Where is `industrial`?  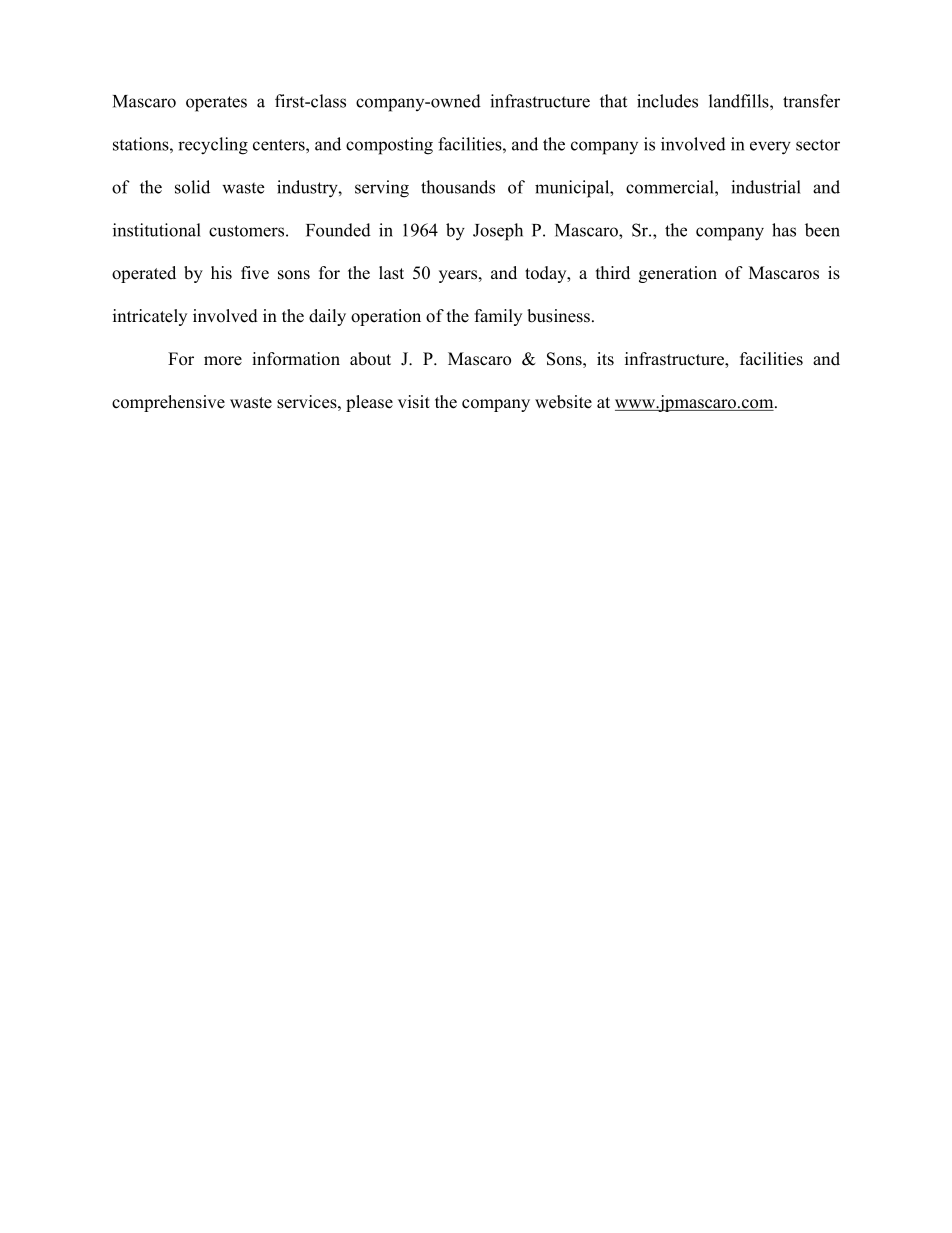 industrial is located at coordinates (766, 187).
